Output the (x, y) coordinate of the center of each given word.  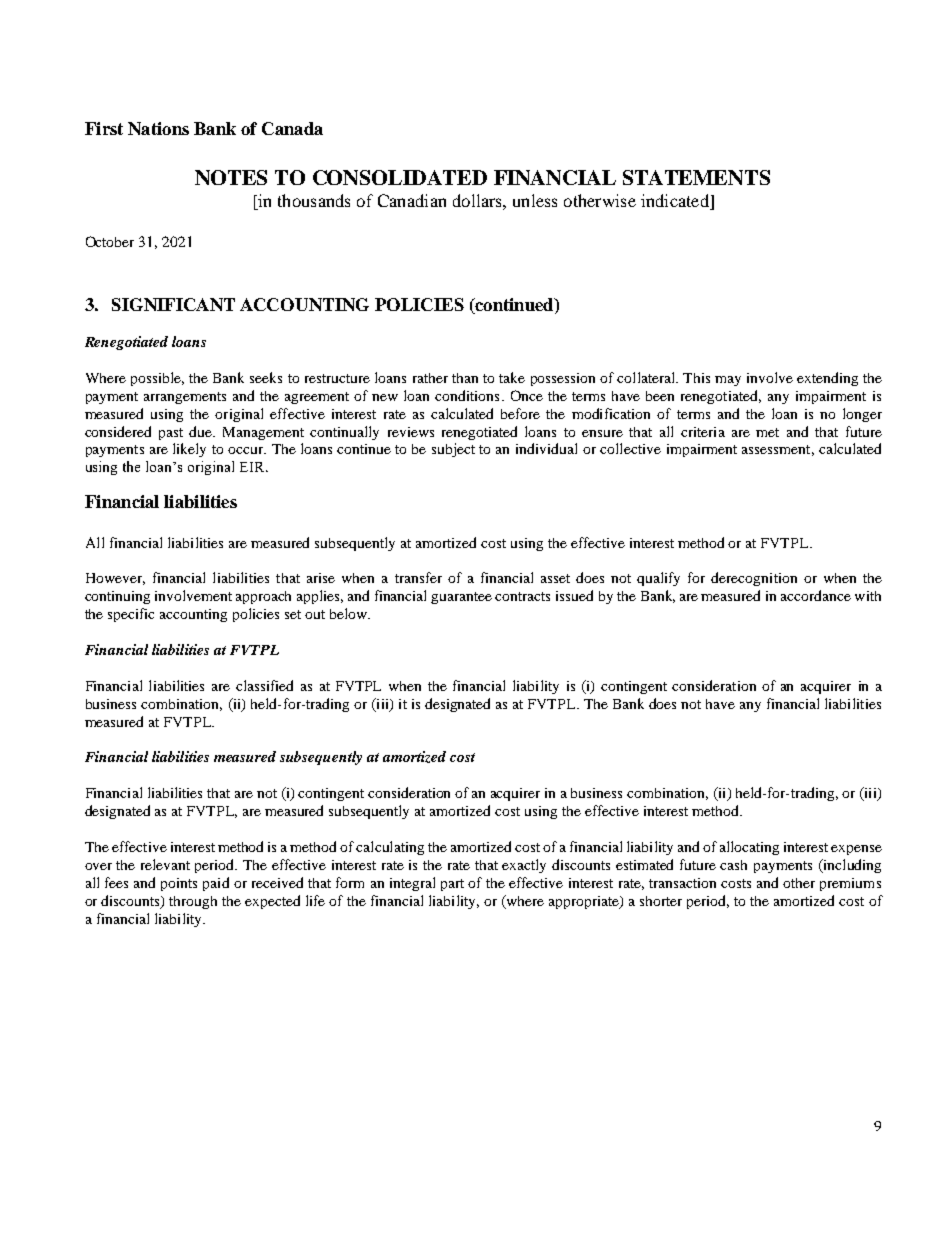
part (452, 885)
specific (131, 615)
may (728, 381)
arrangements (185, 398)
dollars (478, 200)
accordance (816, 595)
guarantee (461, 598)
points (179, 884)
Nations (158, 128)
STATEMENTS (696, 177)
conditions (467, 395)
